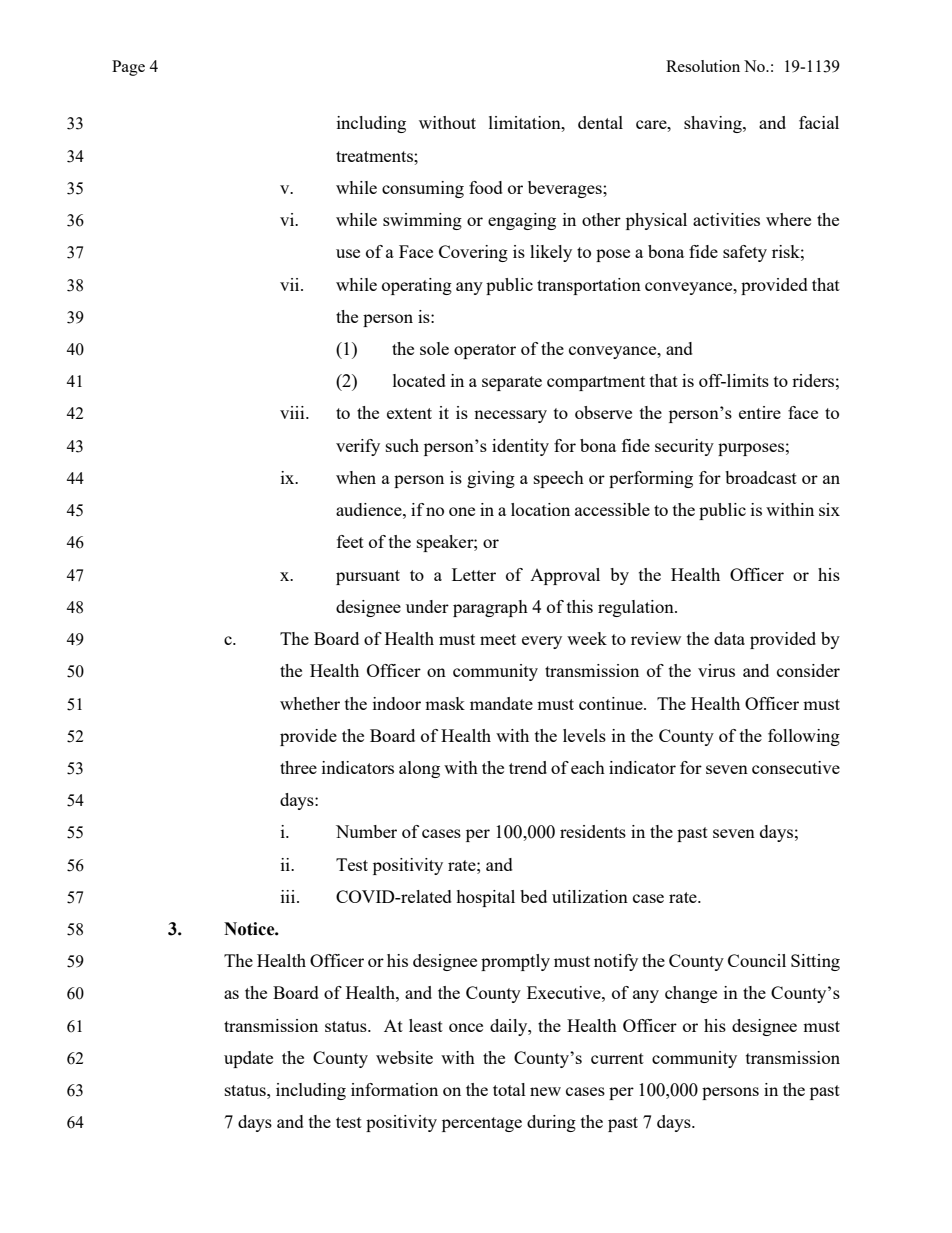 This screenshot has height=1233, width=952. What do you see at coordinates (617, 1058) in the screenshot?
I see `current` at bounding box center [617, 1058].
